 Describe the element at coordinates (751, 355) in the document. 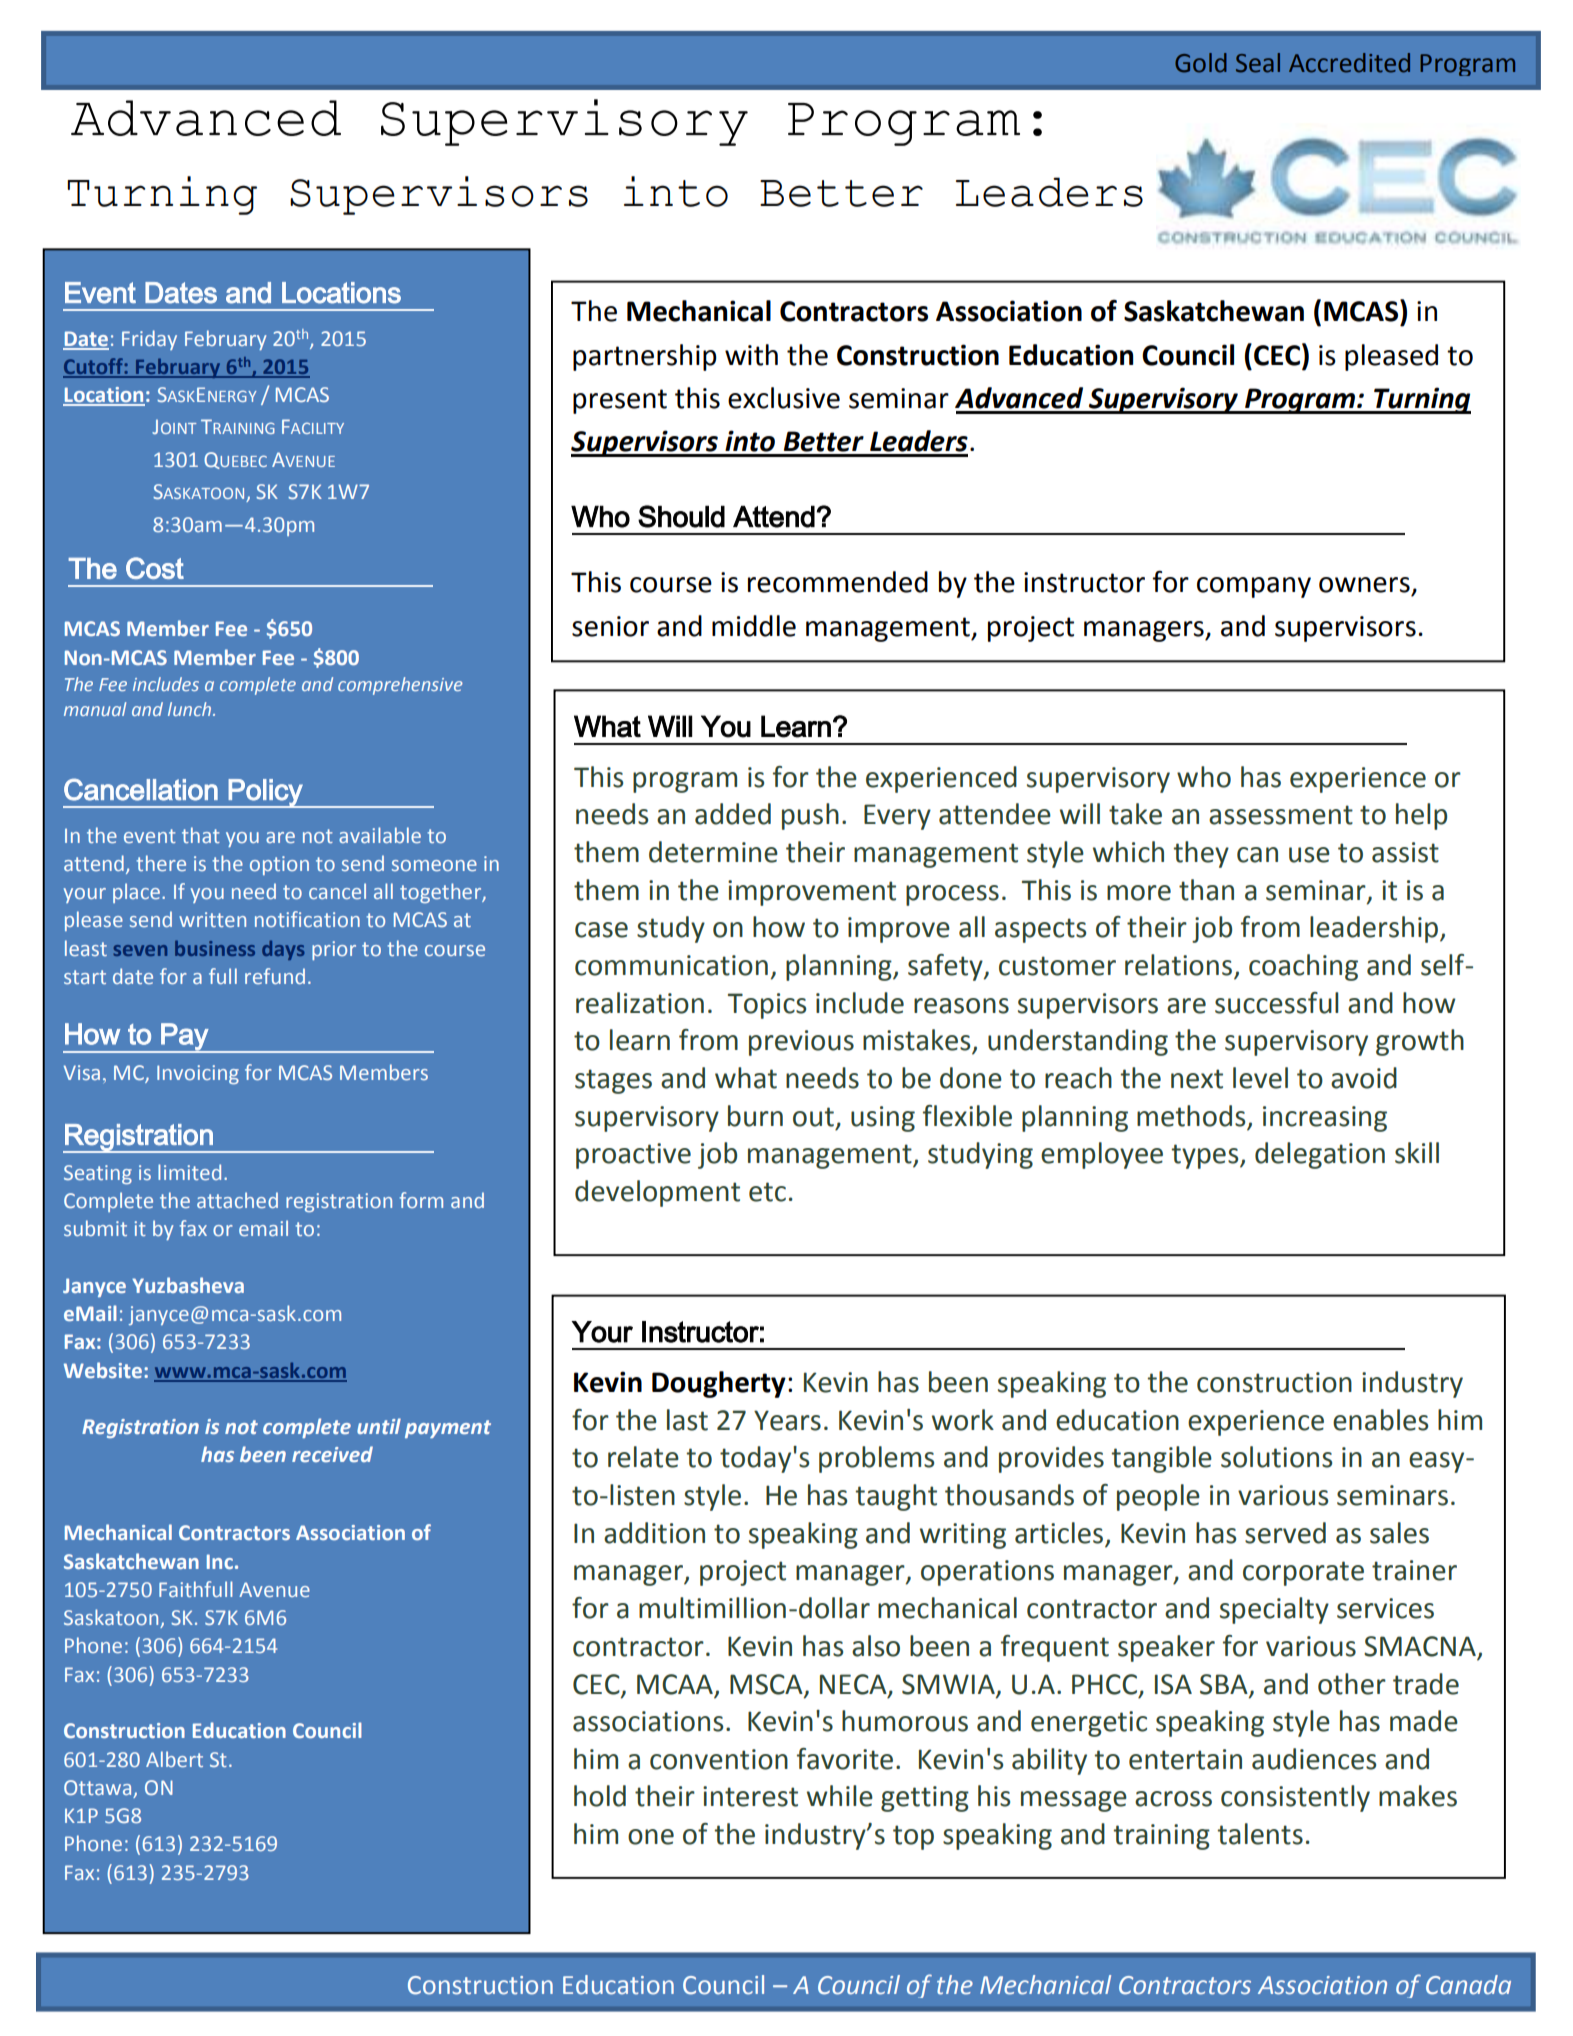

I see `with` at that location.
